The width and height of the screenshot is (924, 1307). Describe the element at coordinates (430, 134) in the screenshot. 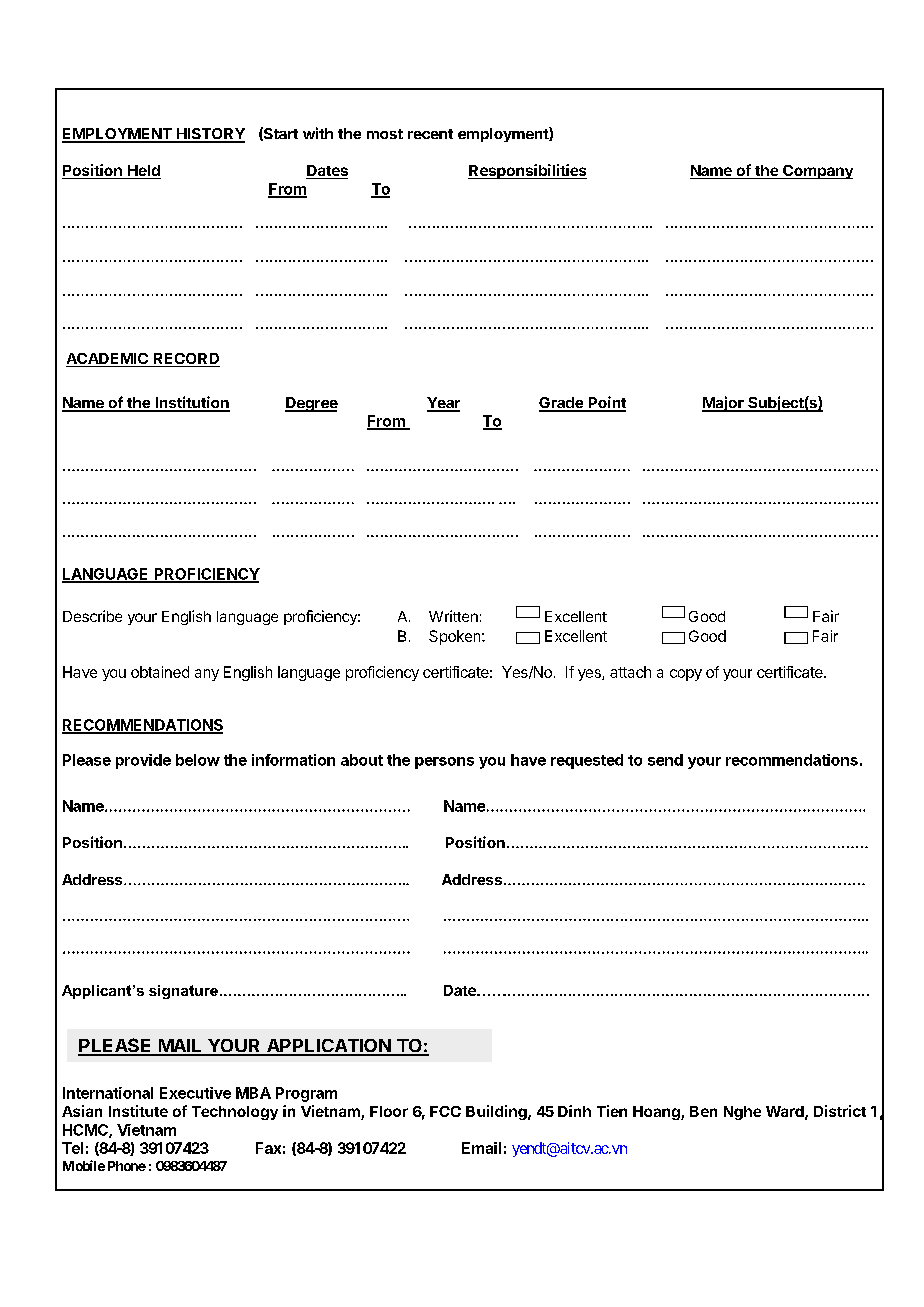

I see `recent` at that location.
